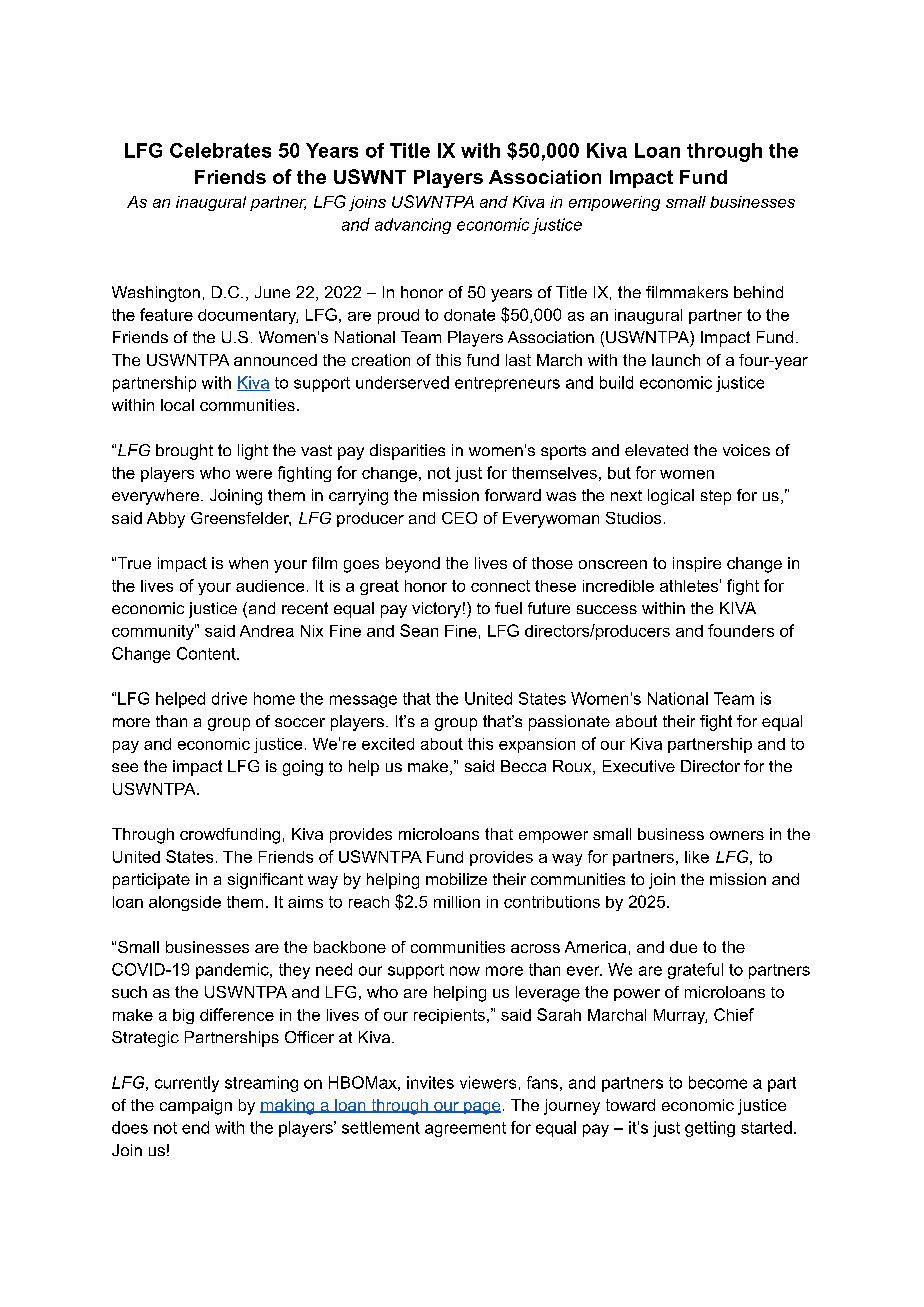  I want to click on elevated, so click(656, 450).
